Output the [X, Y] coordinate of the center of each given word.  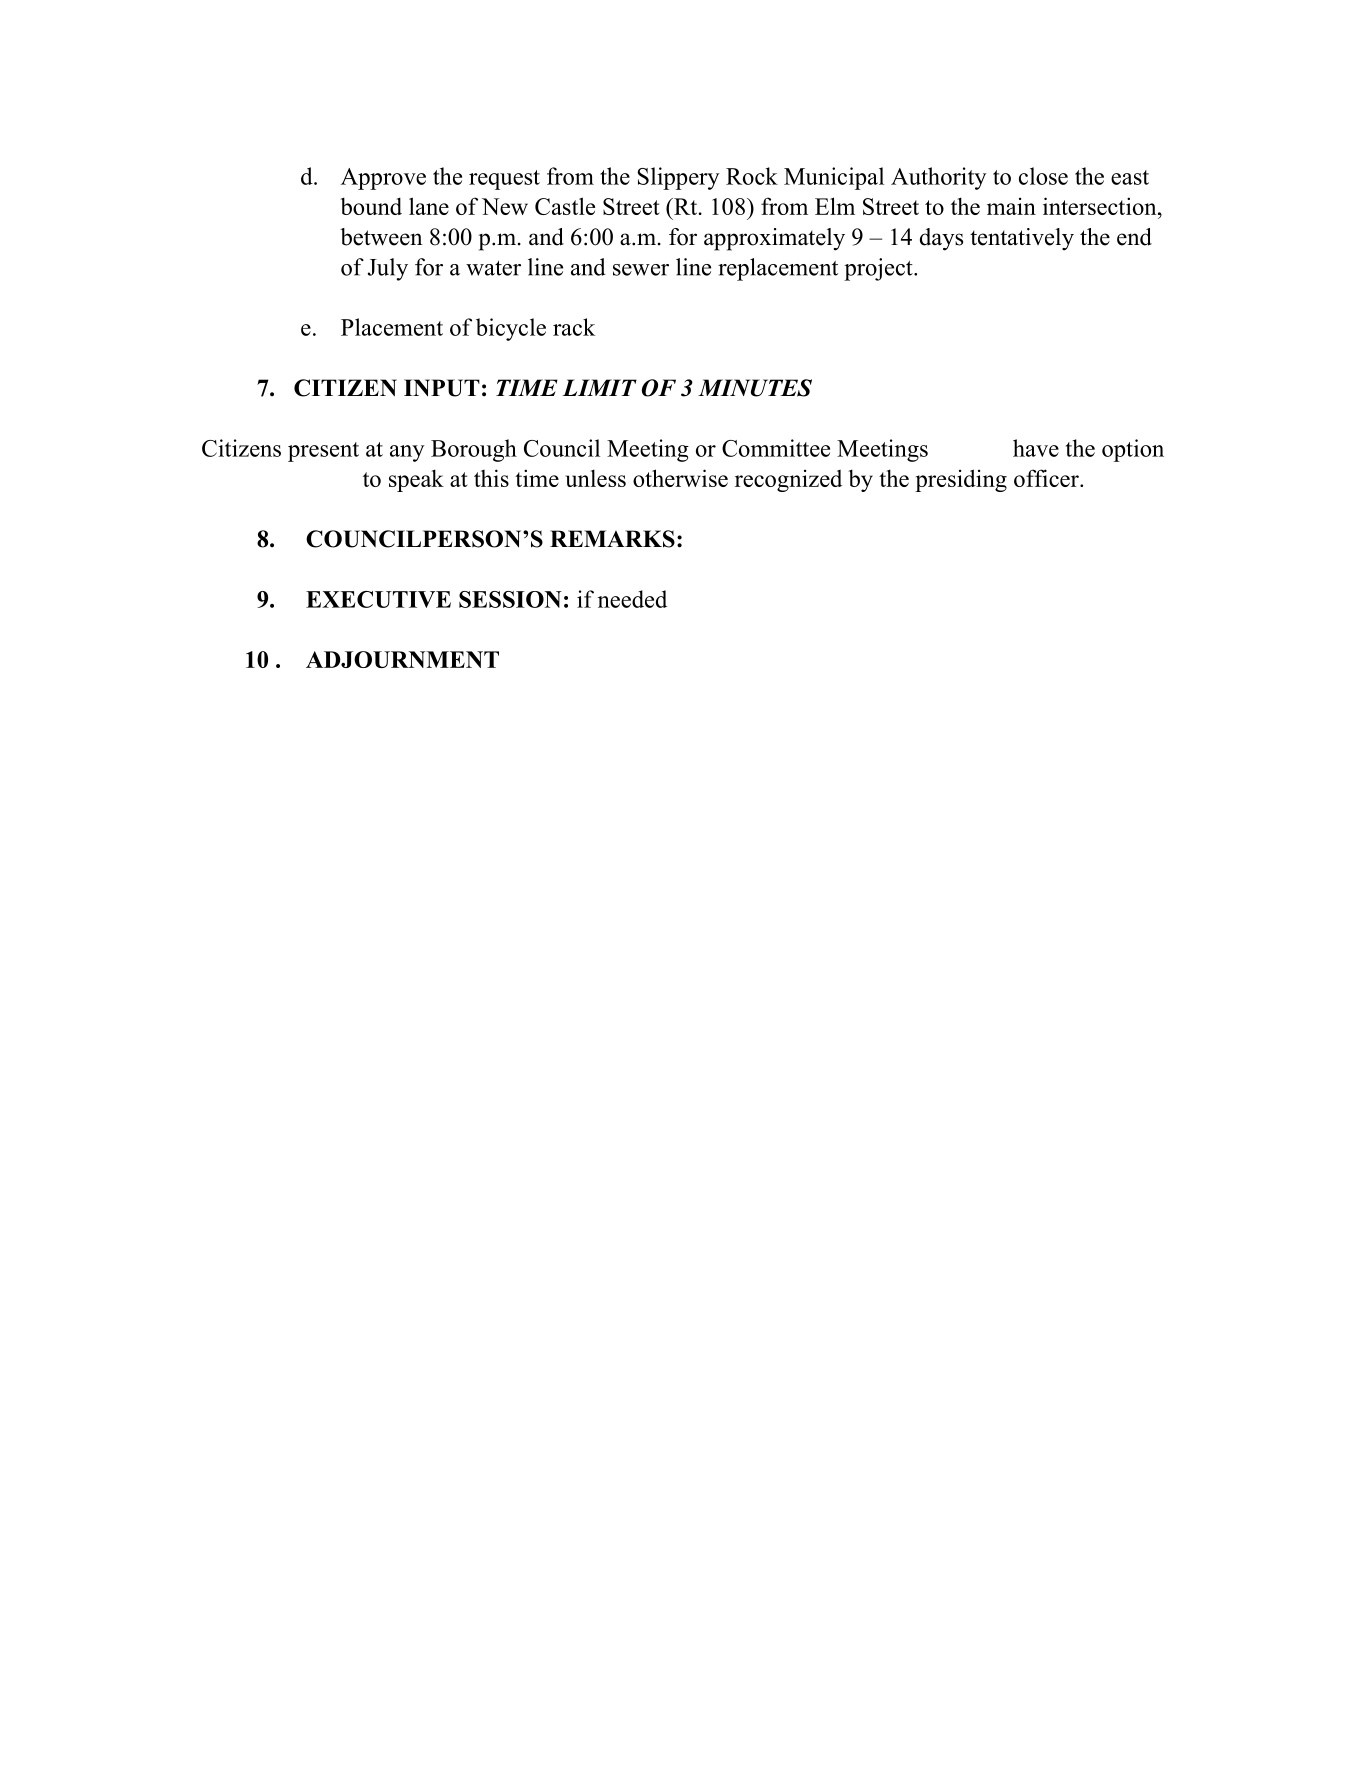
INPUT [442, 388]
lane [429, 206]
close [1043, 176]
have [1036, 448]
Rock [752, 176]
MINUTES [755, 388]
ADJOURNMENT [402, 659]
